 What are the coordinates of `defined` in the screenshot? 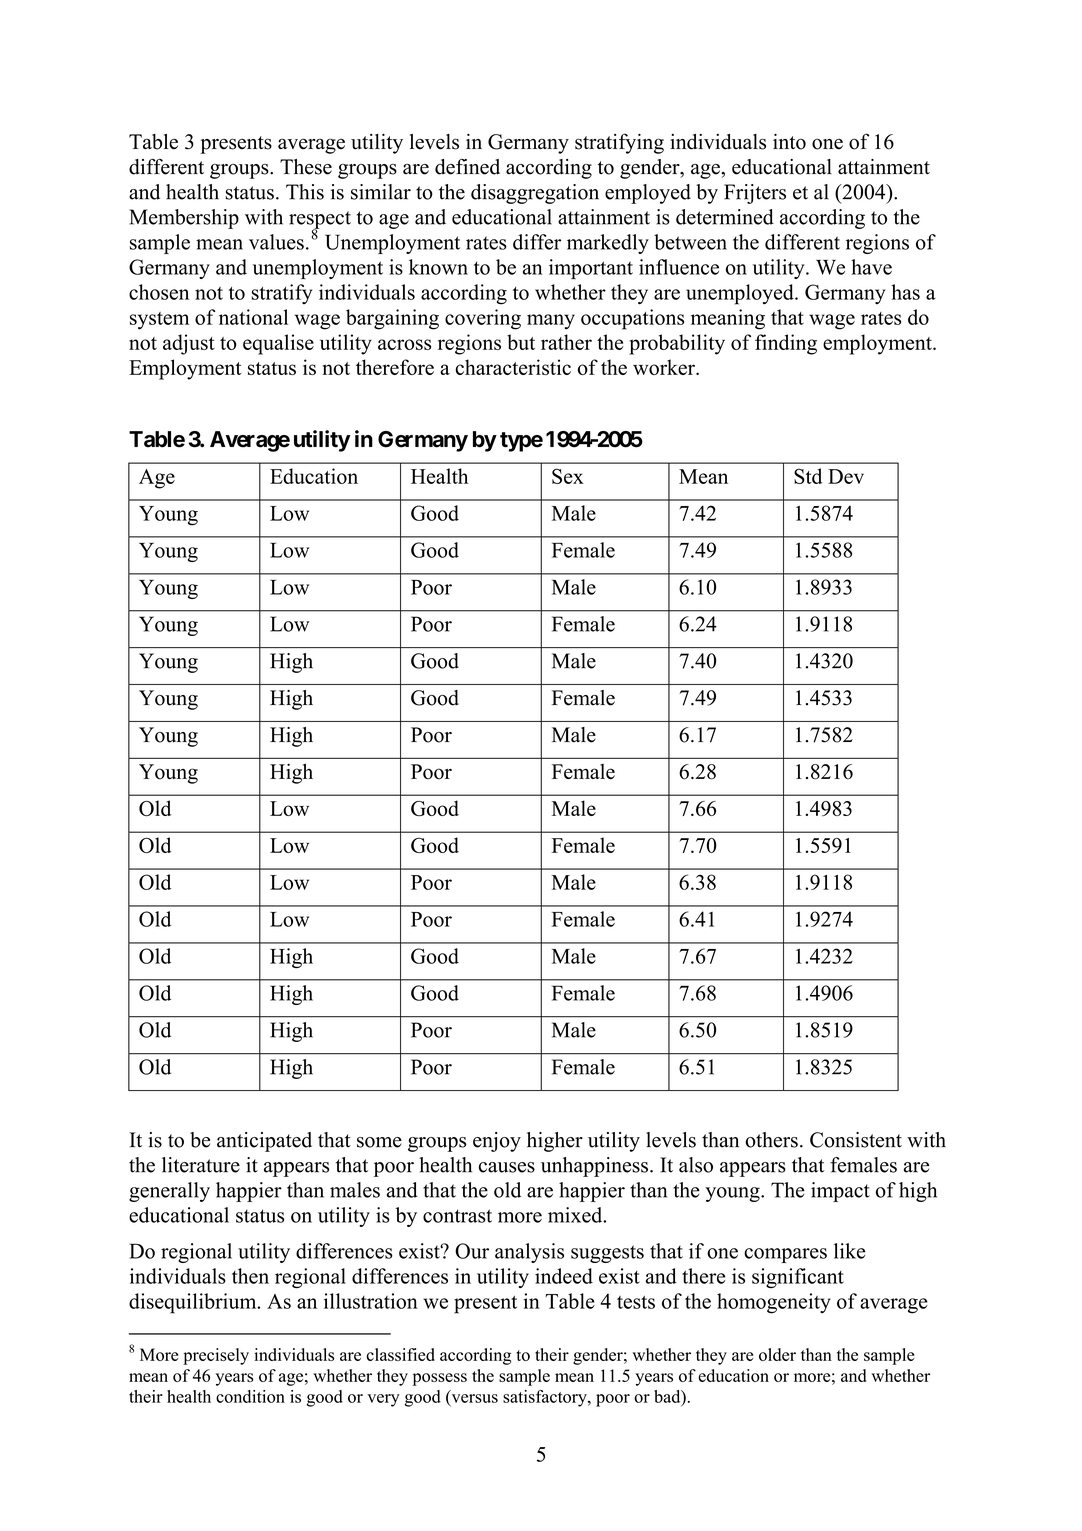 It's located at (467, 167).
